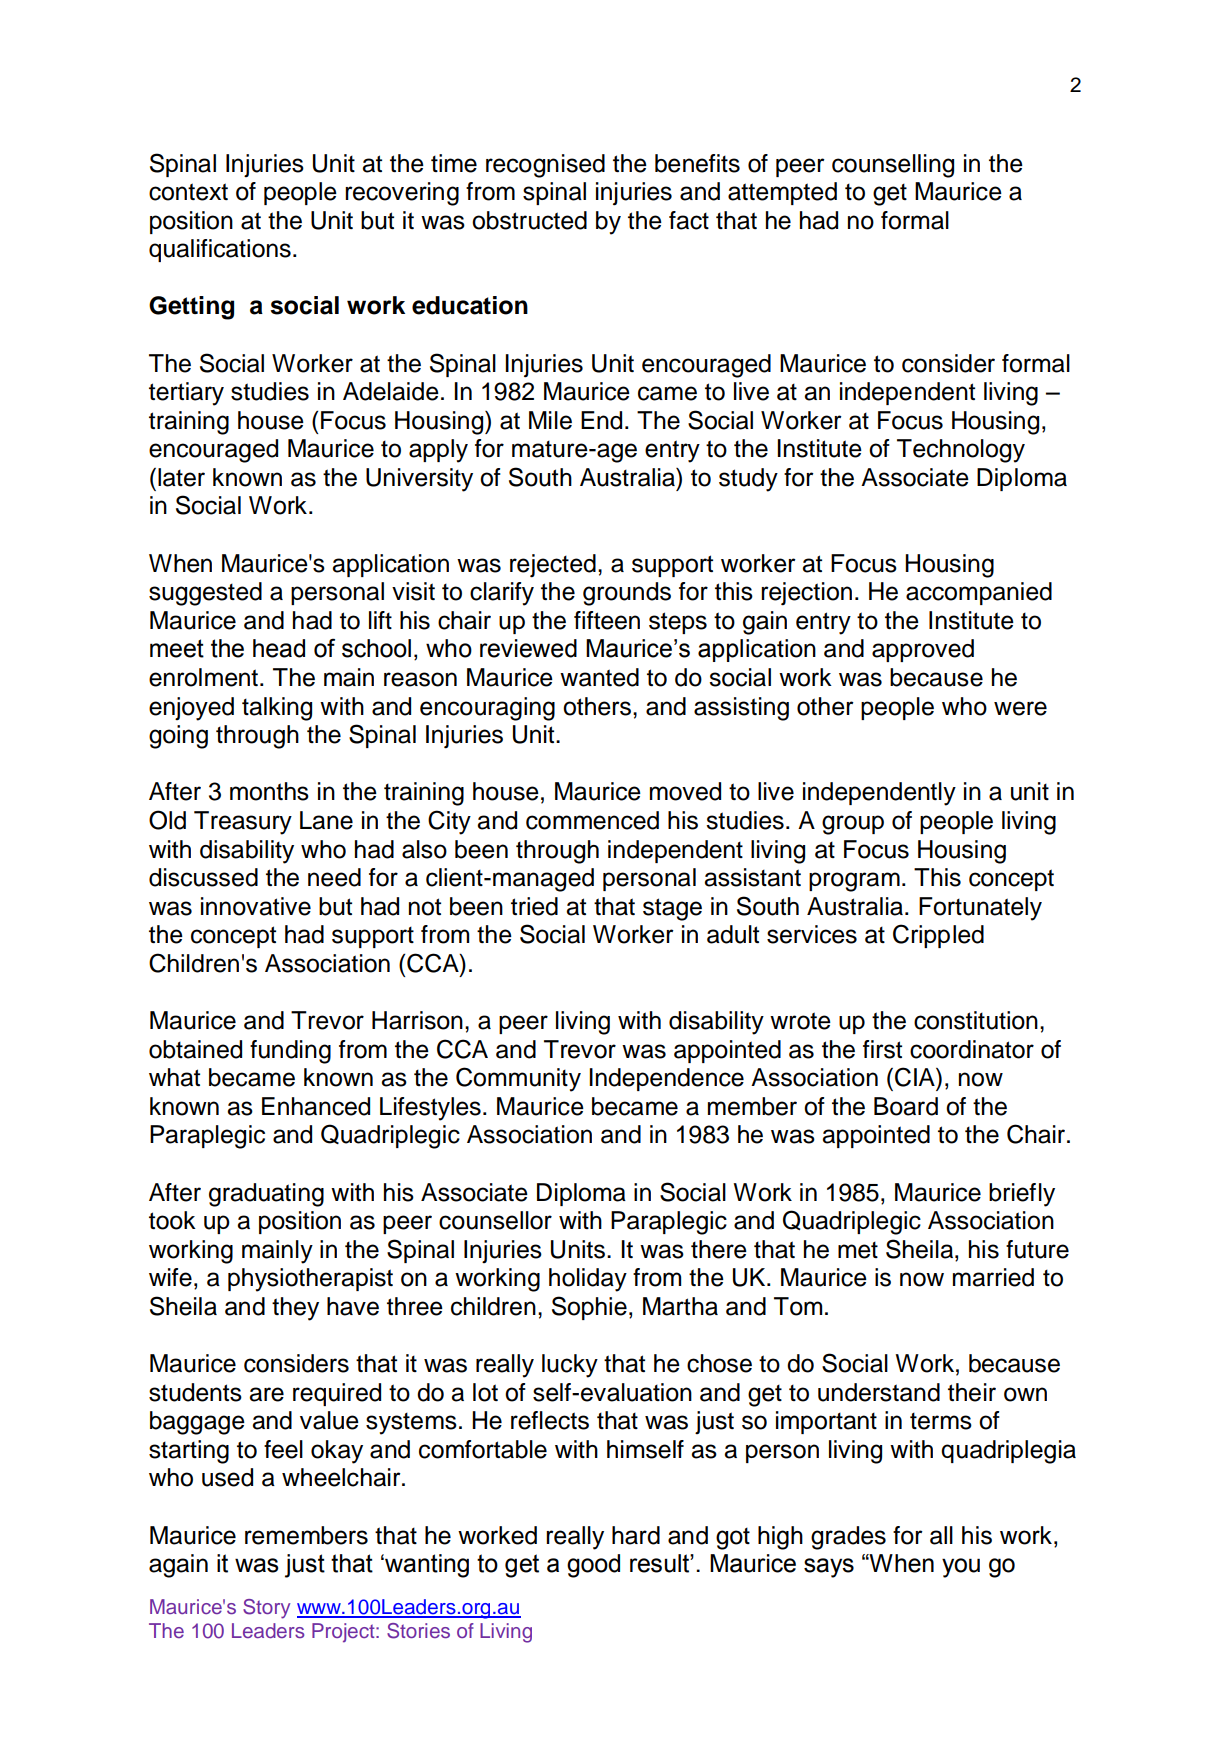 This screenshot has height=1739, width=1230. Describe the element at coordinates (220, 250) in the screenshot. I see `qualifications` at that location.
